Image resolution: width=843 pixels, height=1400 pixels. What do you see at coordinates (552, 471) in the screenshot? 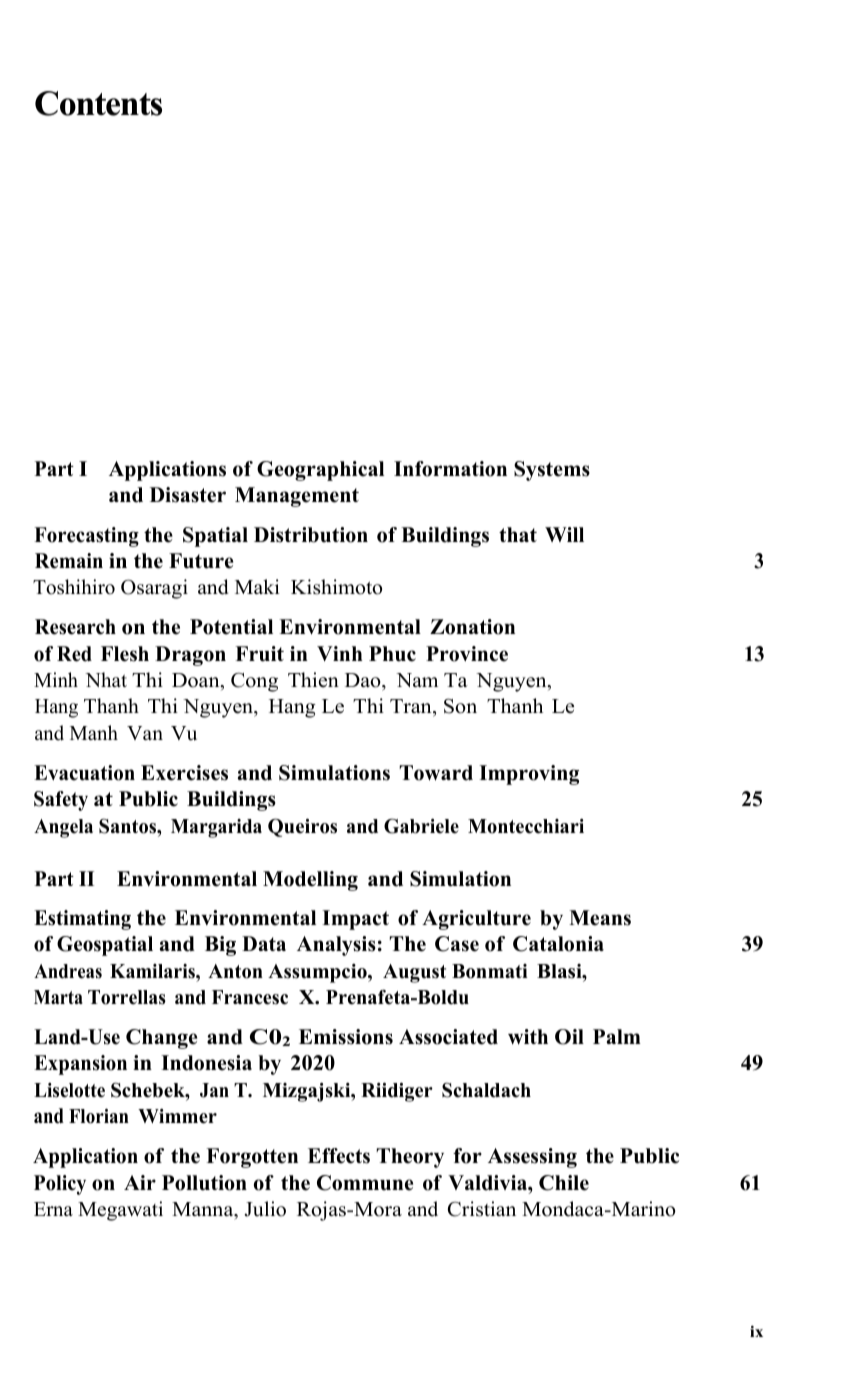
I see `Systems` at bounding box center [552, 471].
